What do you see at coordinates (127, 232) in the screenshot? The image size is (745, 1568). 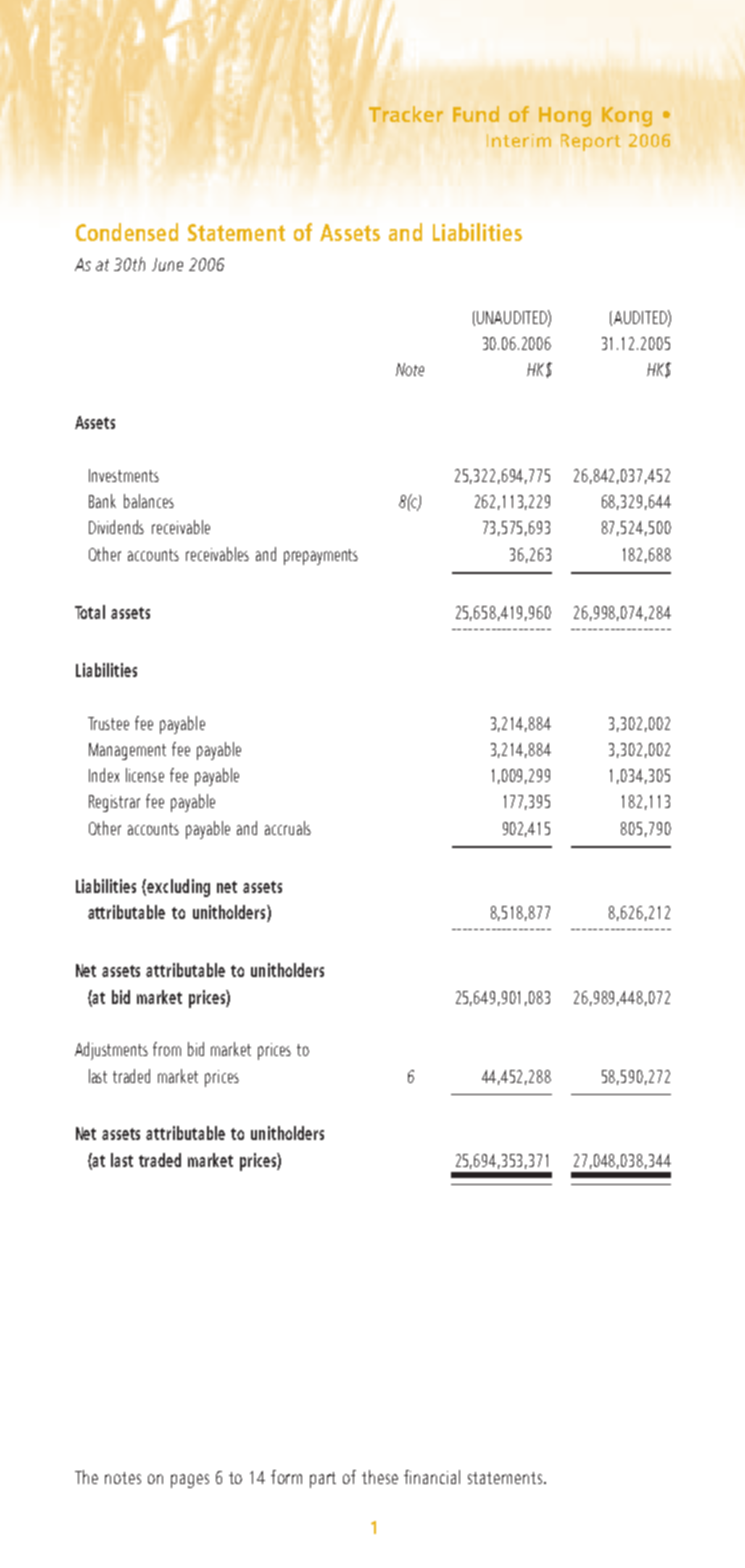 I see `Condensed` at bounding box center [127, 232].
